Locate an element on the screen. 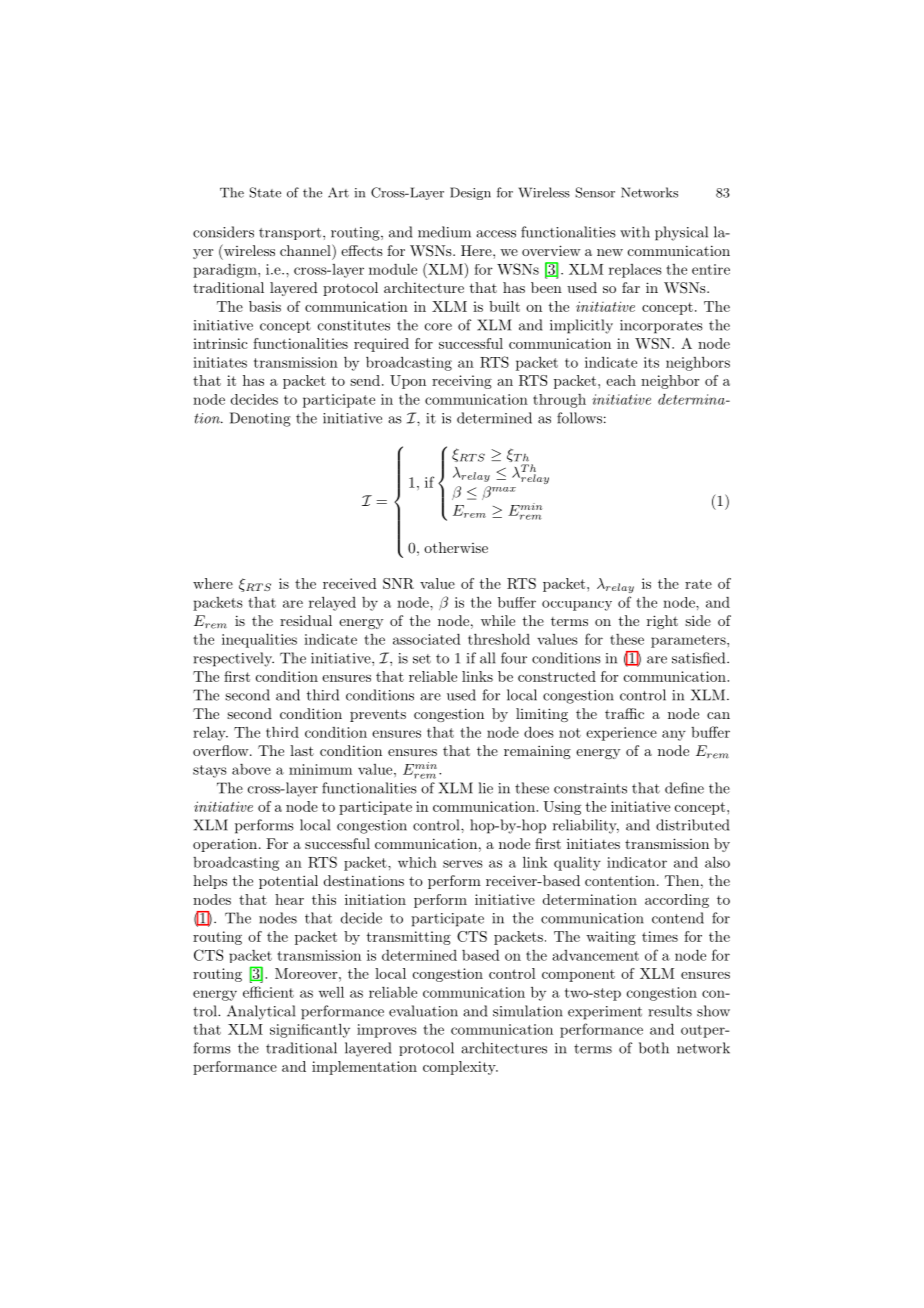 The image size is (924, 1308). any is located at coordinates (674, 735).
